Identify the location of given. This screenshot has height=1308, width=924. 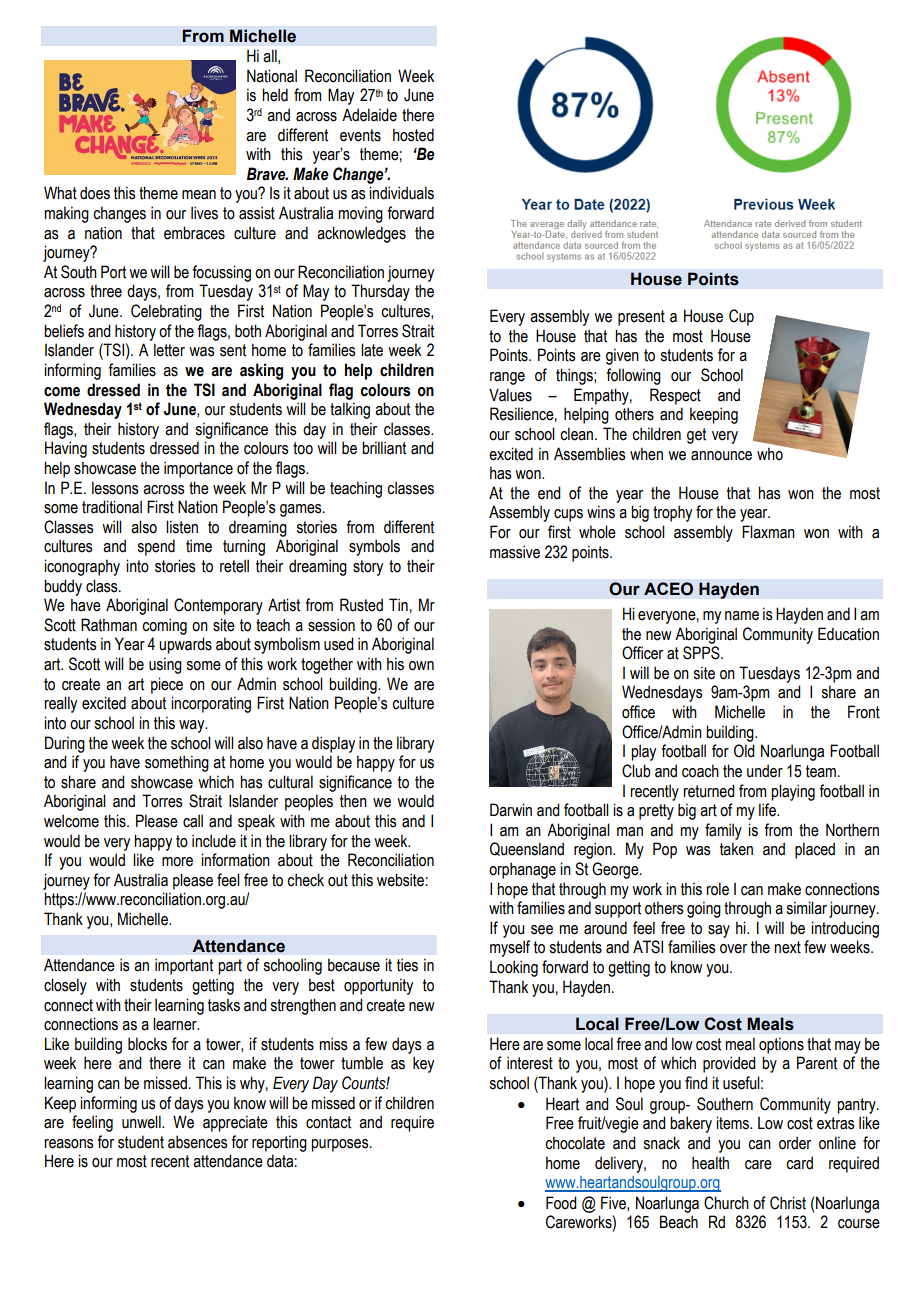
(622, 356).
